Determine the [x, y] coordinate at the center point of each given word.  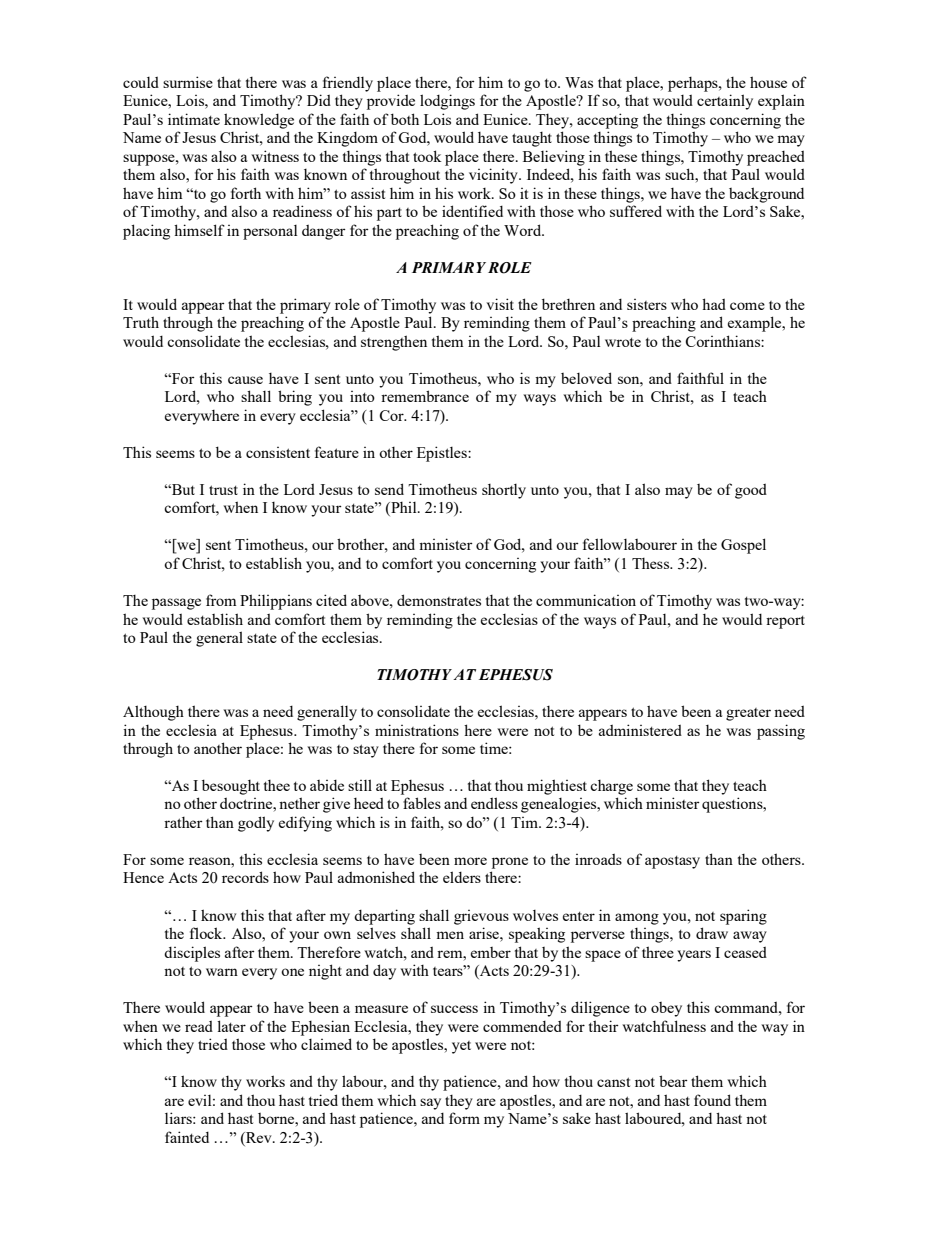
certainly [725, 102]
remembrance [425, 396]
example [756, 324]
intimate [194, 119]
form [464, 1118]
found [712, 1100]
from [221, 600]
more [470, 861]
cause [245, 380]
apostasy [672, 862]
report [785, 622]
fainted [187, 1137]
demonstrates [439, 600]
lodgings [447, 102]
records [245, 877]
